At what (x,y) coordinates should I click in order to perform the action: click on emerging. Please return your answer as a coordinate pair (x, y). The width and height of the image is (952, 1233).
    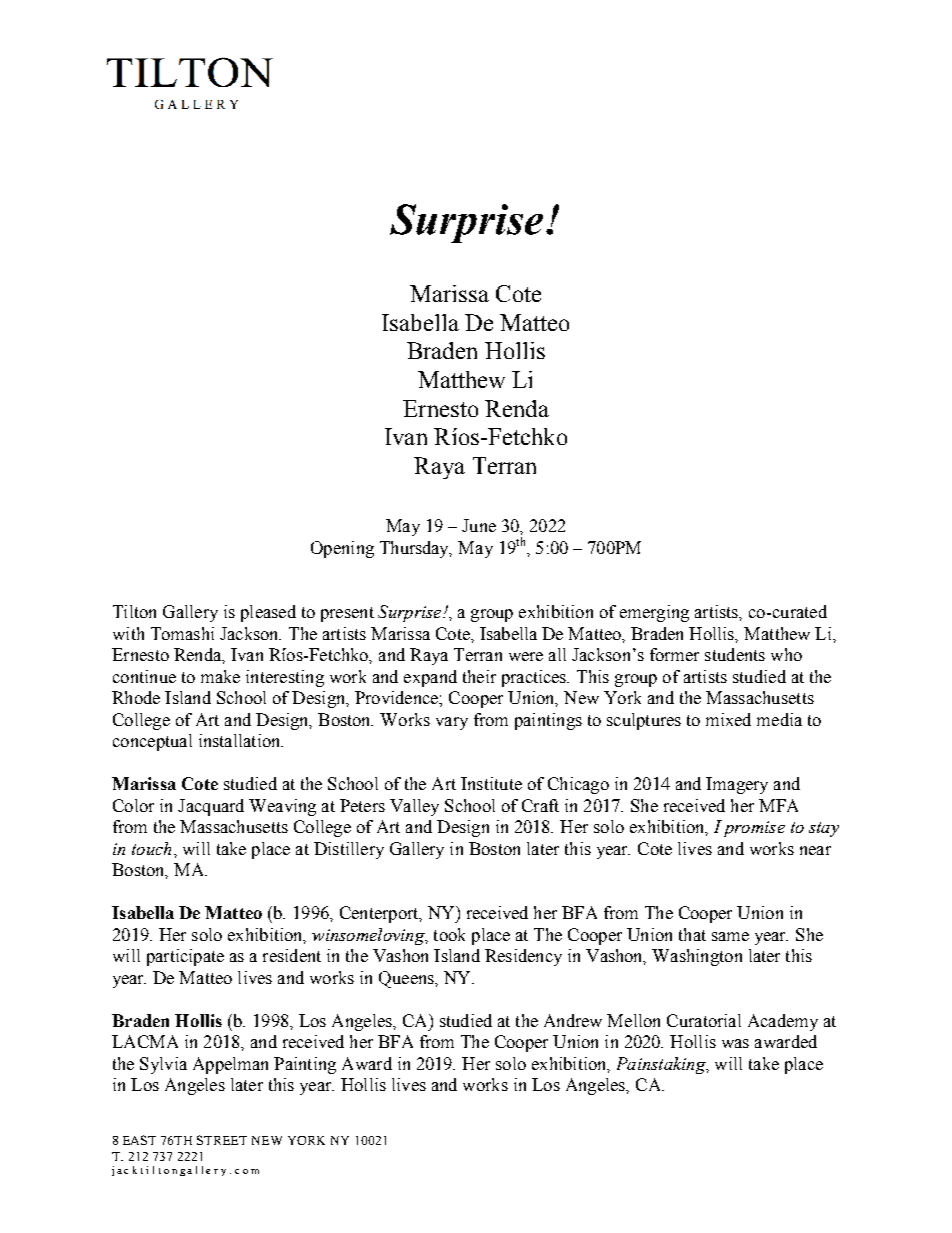
    Looking at the image, I should click on (654, 613).
